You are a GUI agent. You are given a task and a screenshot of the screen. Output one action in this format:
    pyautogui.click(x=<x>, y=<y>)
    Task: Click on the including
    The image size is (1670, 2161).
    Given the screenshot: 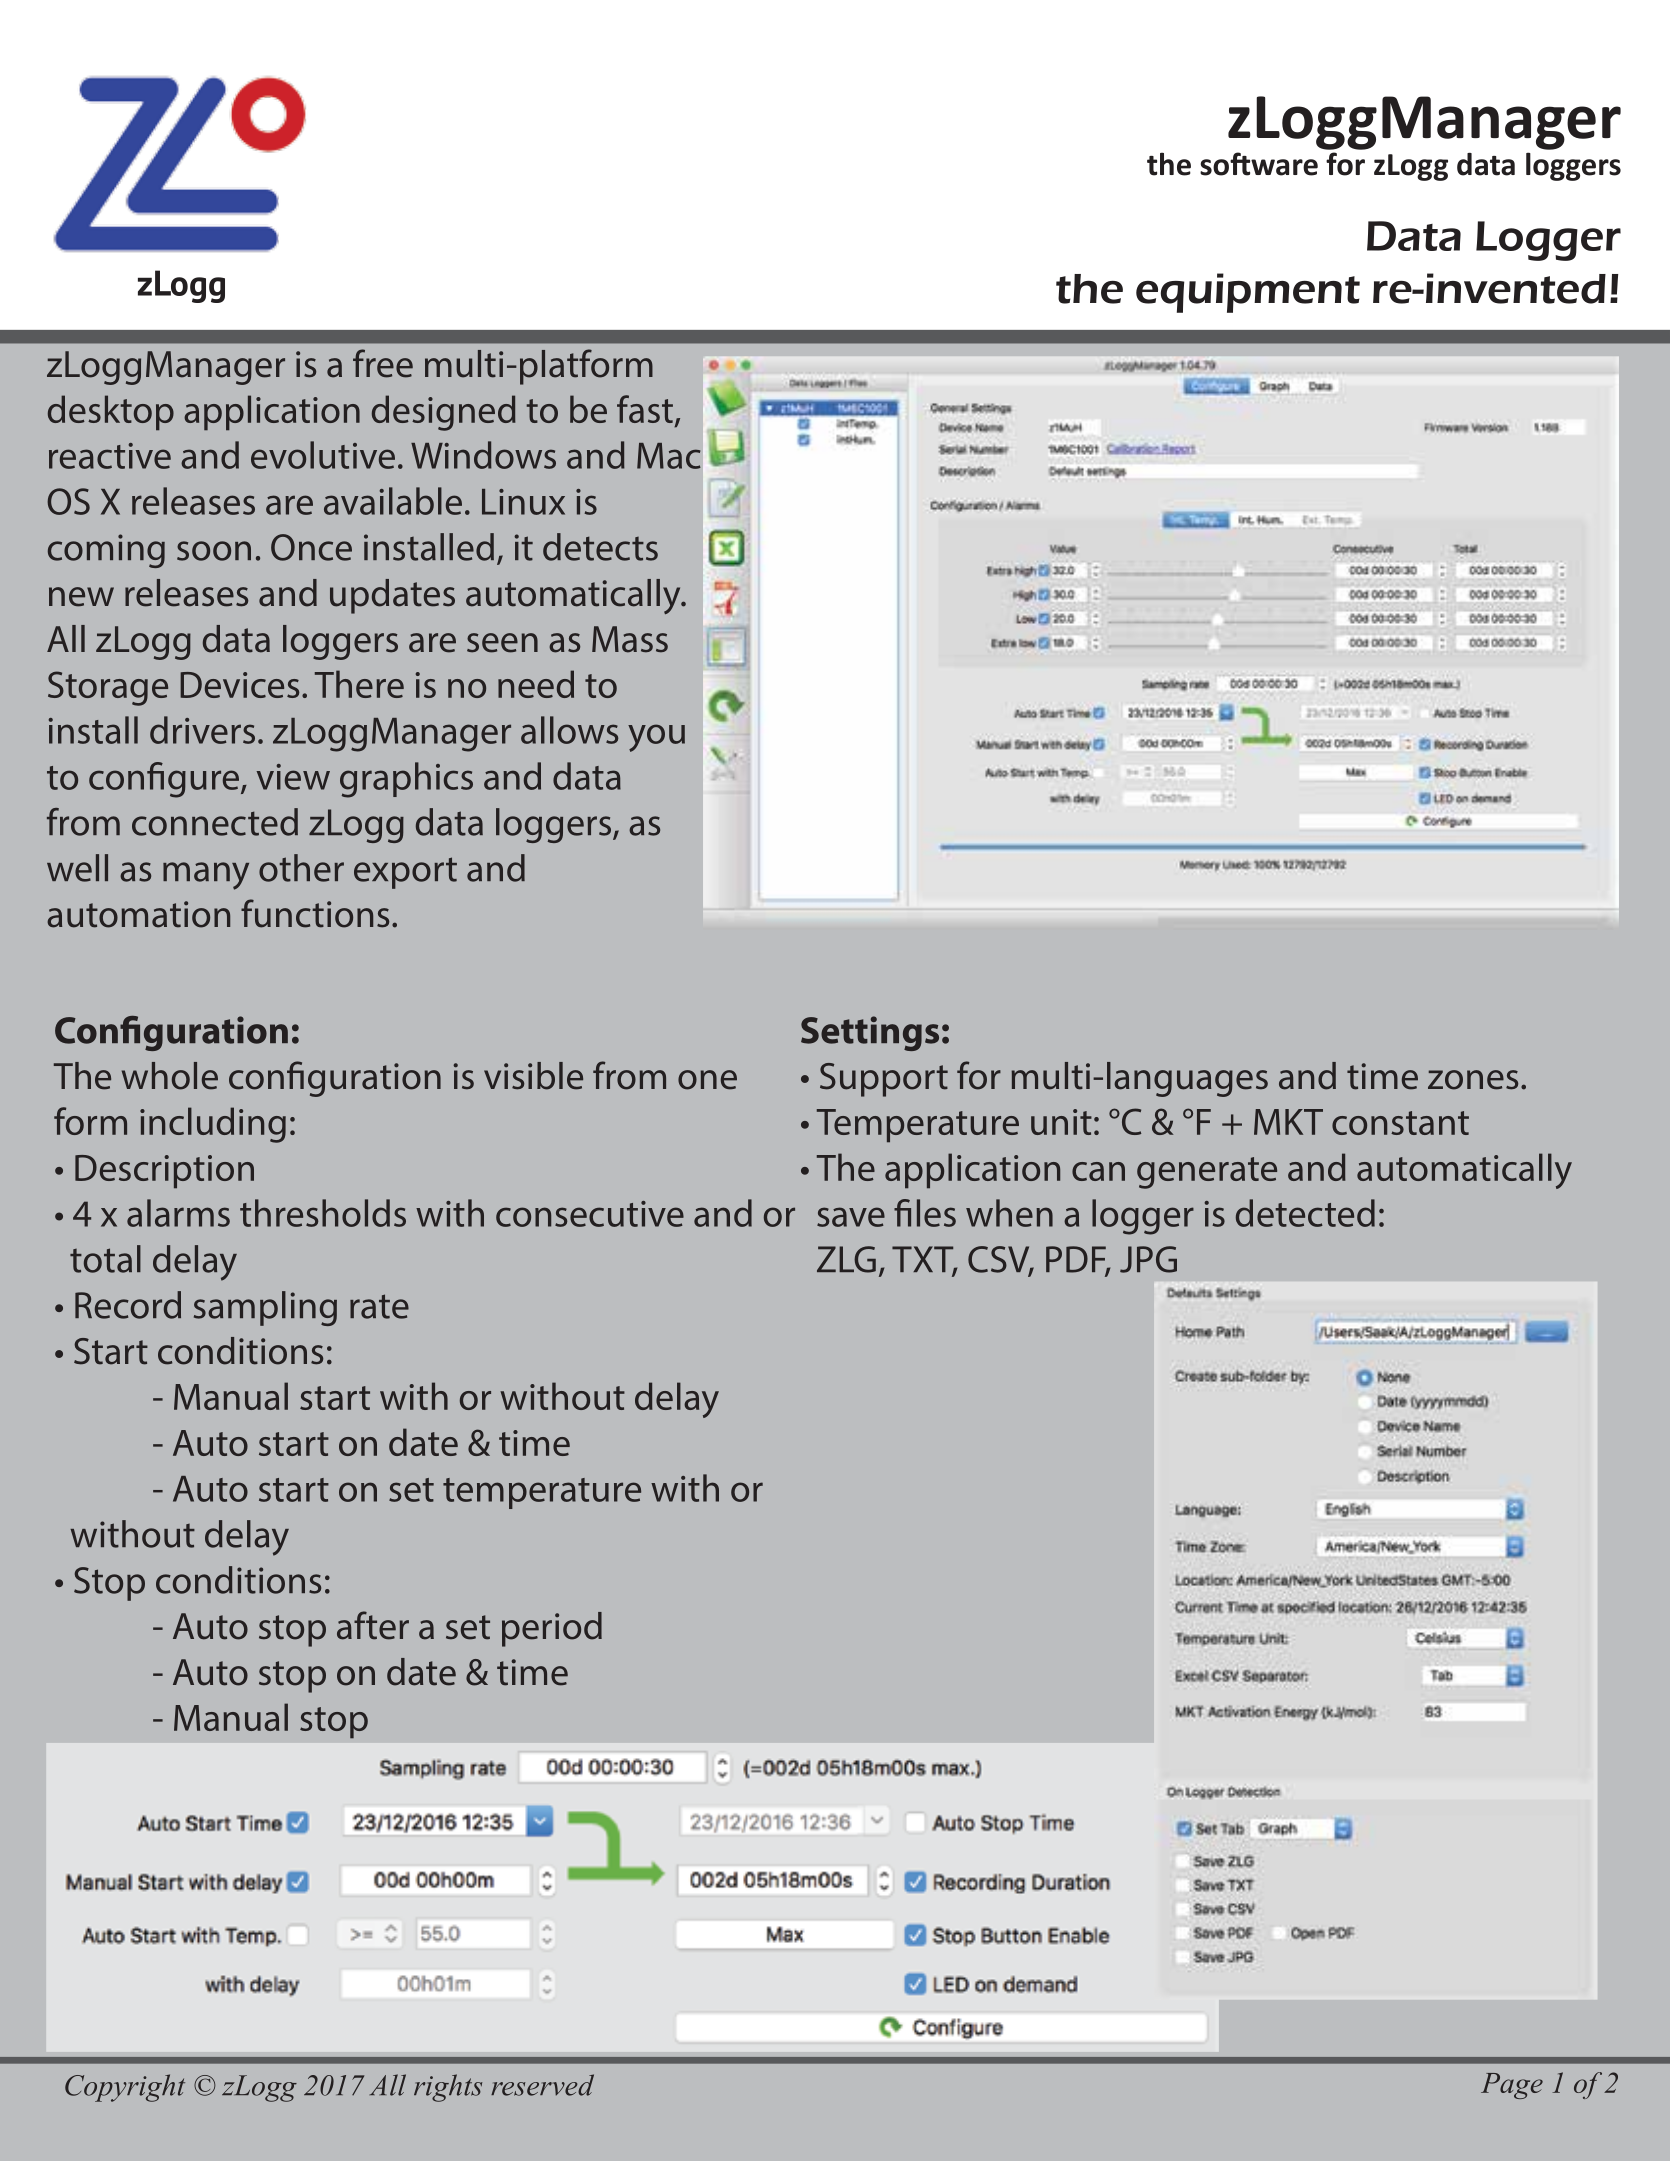 What is the action you would take?
    pyautogui.click(x=213, y=1125)
